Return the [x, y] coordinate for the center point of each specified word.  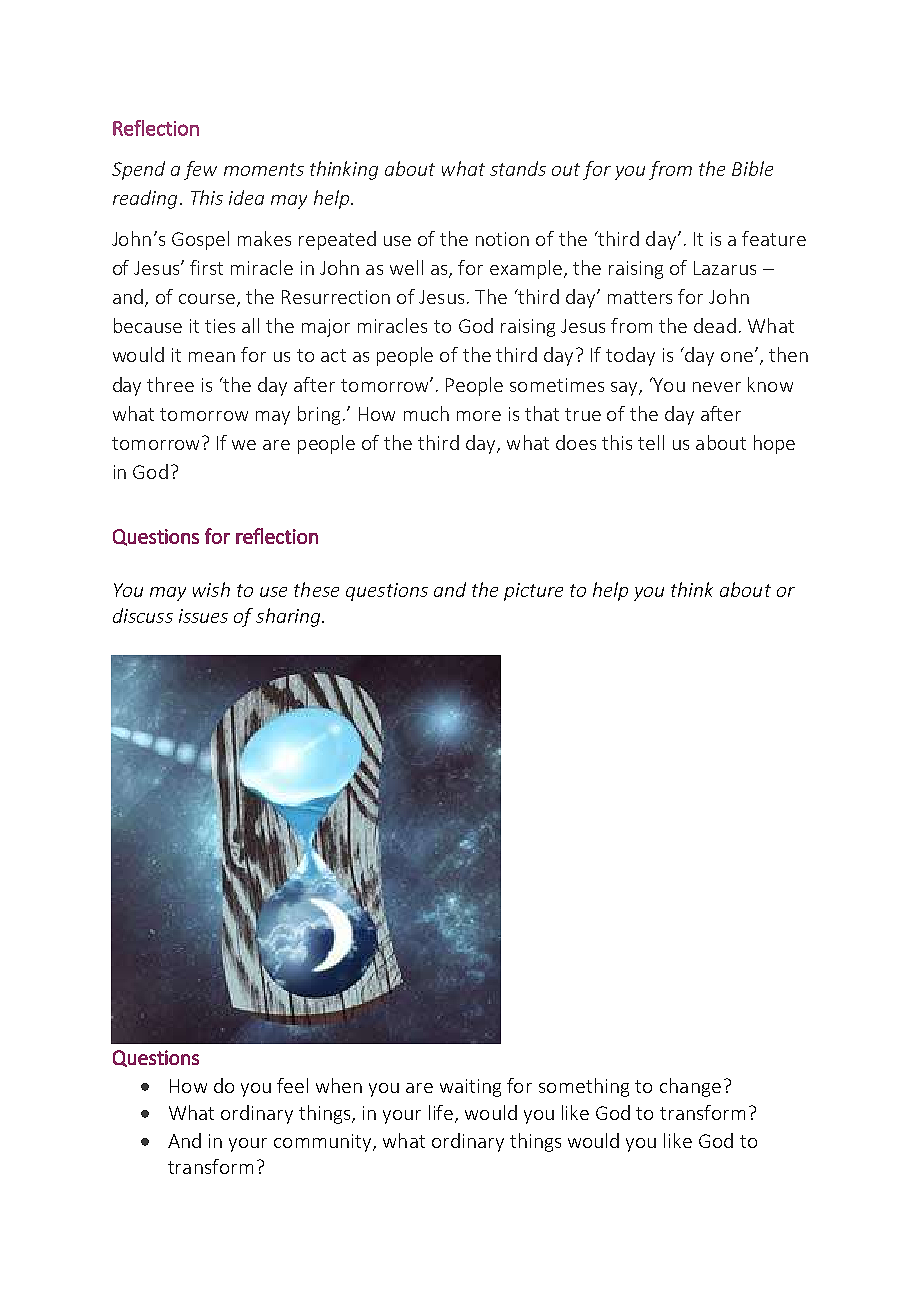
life [442, 1114]
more [479, 416]
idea [246, 197]
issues [203, 616]
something [584, 1087]
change [690, 1087]
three [170, 384]
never [717, 387]
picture [533, 592]
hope [774, 444]
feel [292, 1085]
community [324, 1143]
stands [518, 168]
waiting [470, 1088]
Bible [752, 168]
